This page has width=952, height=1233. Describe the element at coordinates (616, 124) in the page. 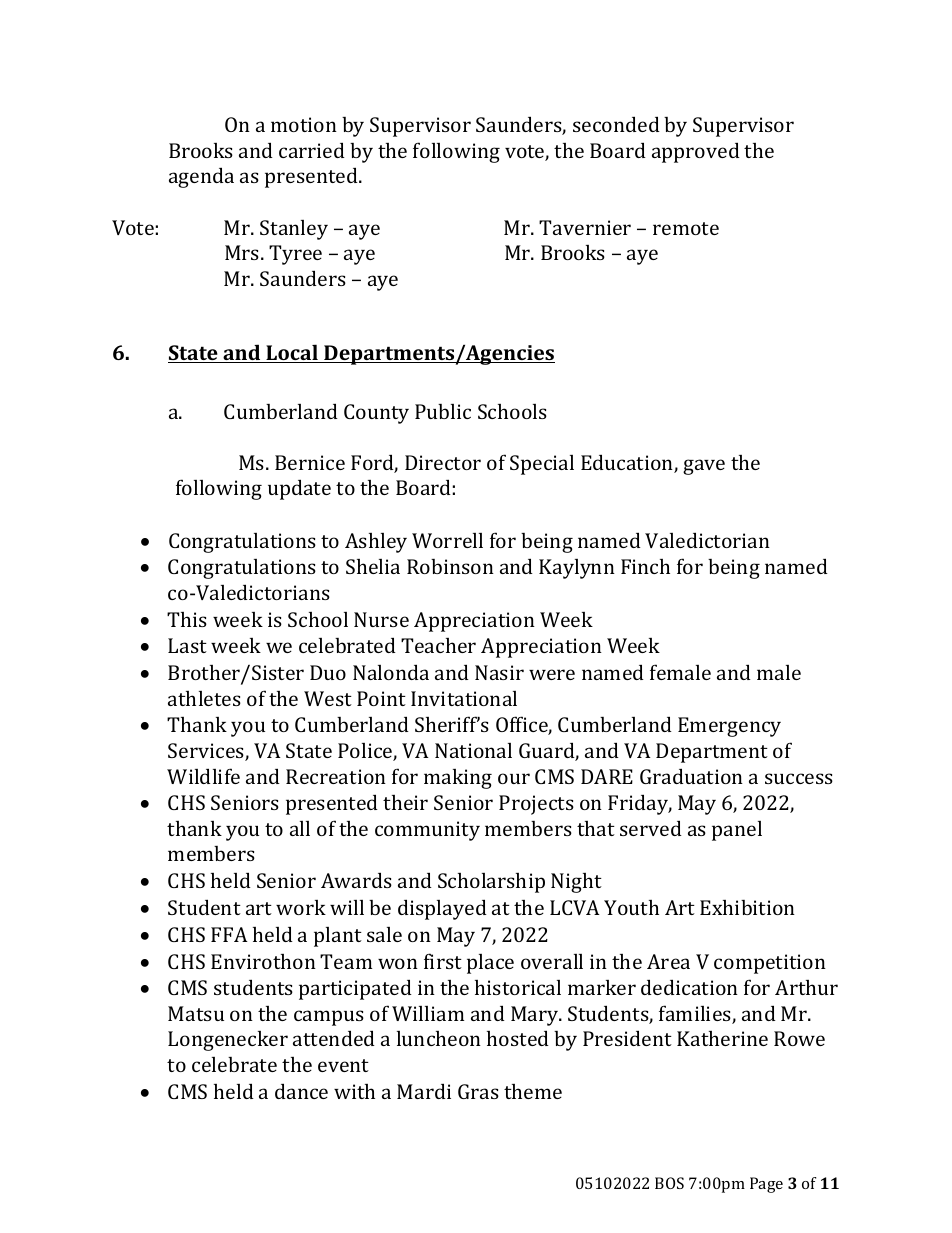

I see `seconded` at that location.
